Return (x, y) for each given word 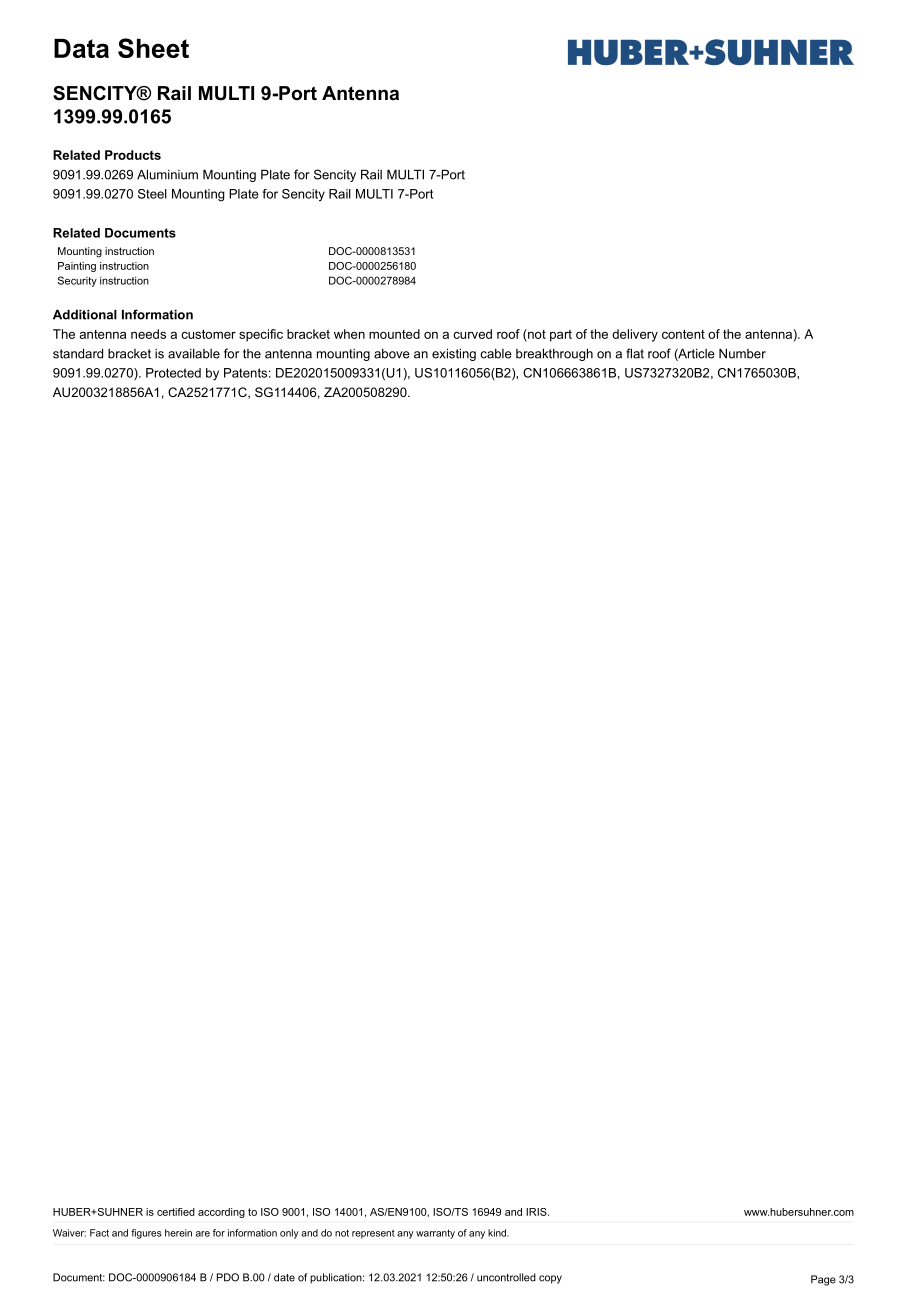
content (683, 334)
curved (472, 334)
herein (178, 1233)
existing (454, 354)
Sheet (153, 48)
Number (742, 353)
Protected (173, 373)
